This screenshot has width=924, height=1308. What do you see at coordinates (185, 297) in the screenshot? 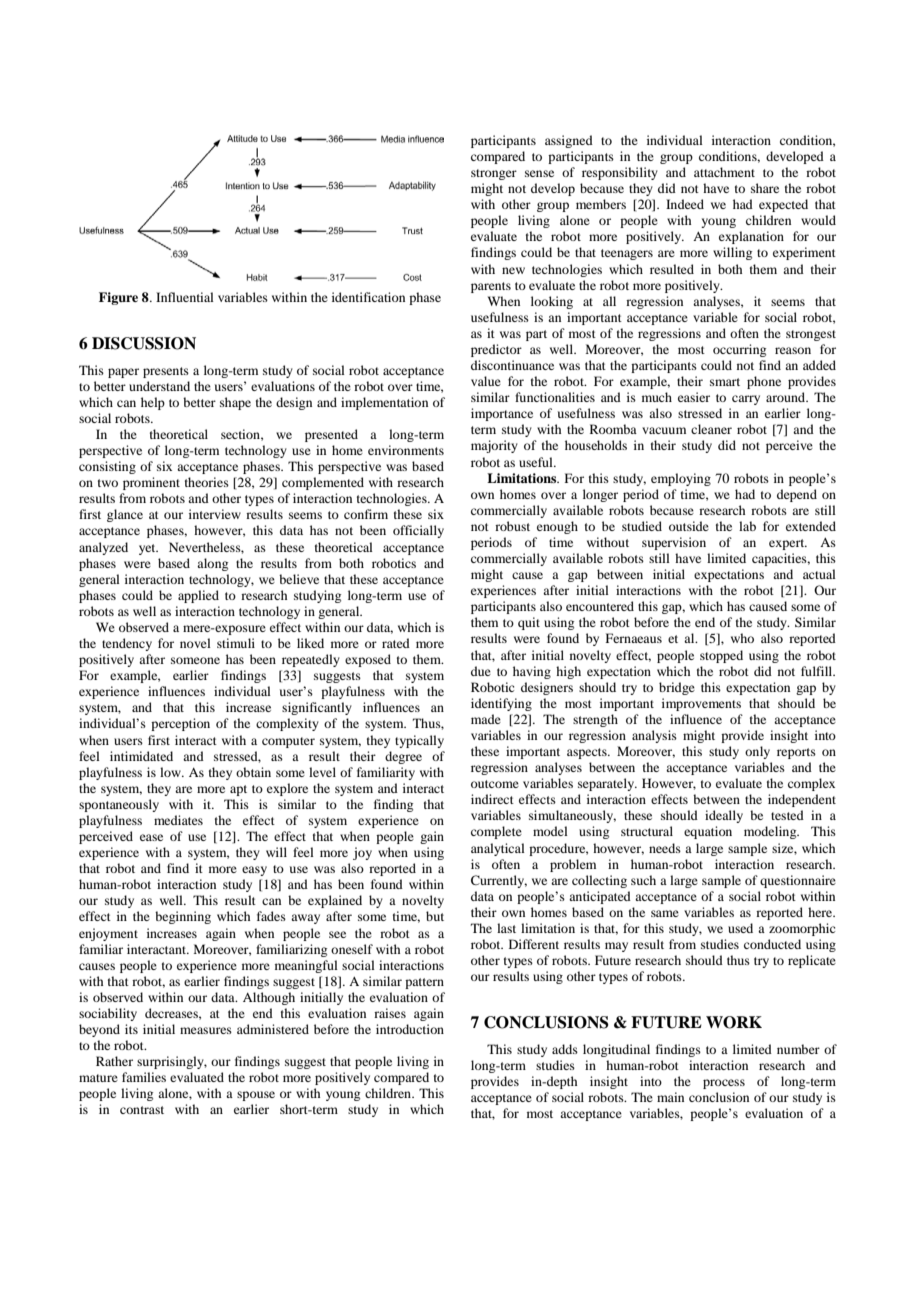
I see `Influential` at bounding box center [185, 297].
